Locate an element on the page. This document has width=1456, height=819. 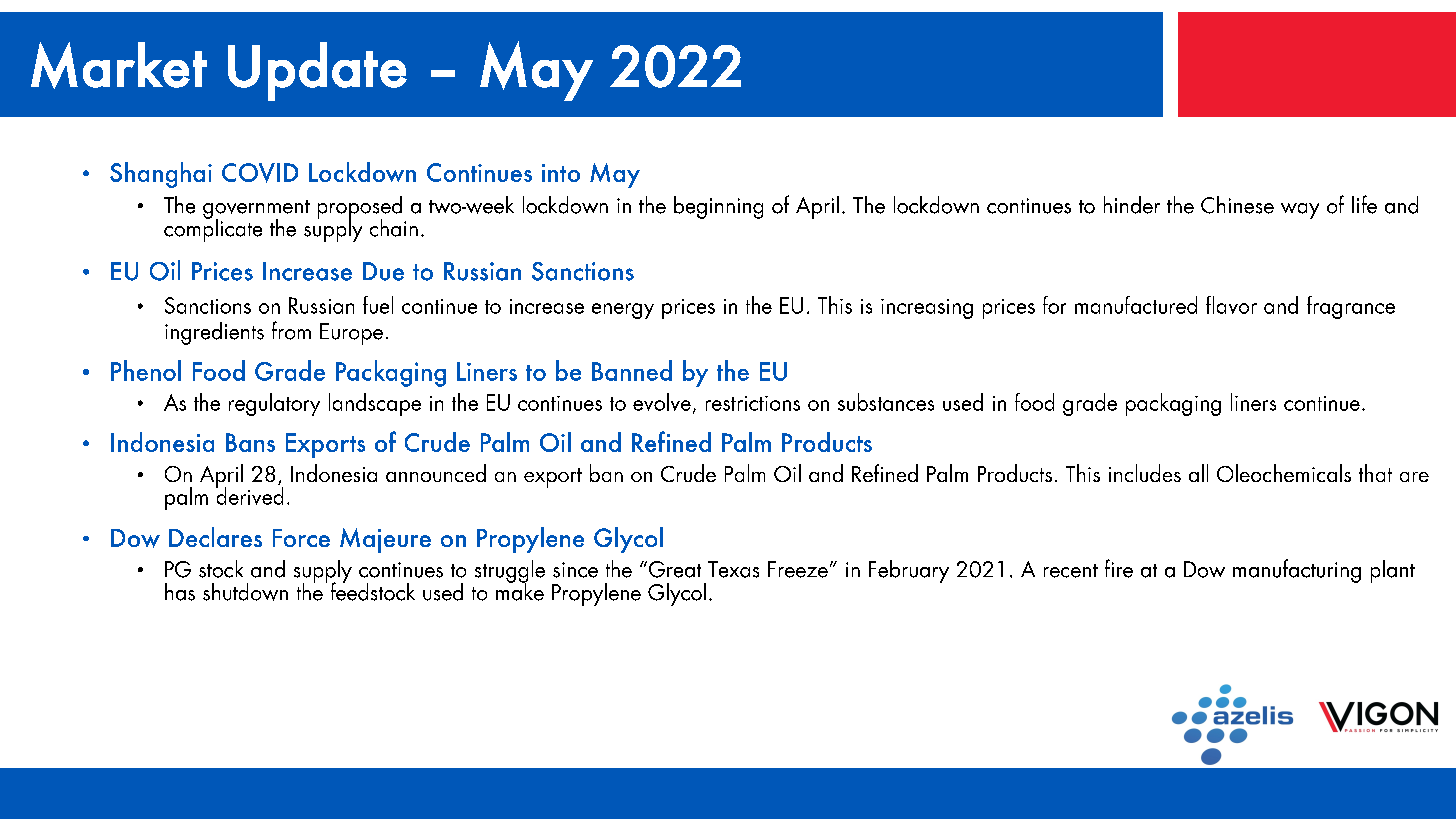
Update is located at coordinates (317, 71).
